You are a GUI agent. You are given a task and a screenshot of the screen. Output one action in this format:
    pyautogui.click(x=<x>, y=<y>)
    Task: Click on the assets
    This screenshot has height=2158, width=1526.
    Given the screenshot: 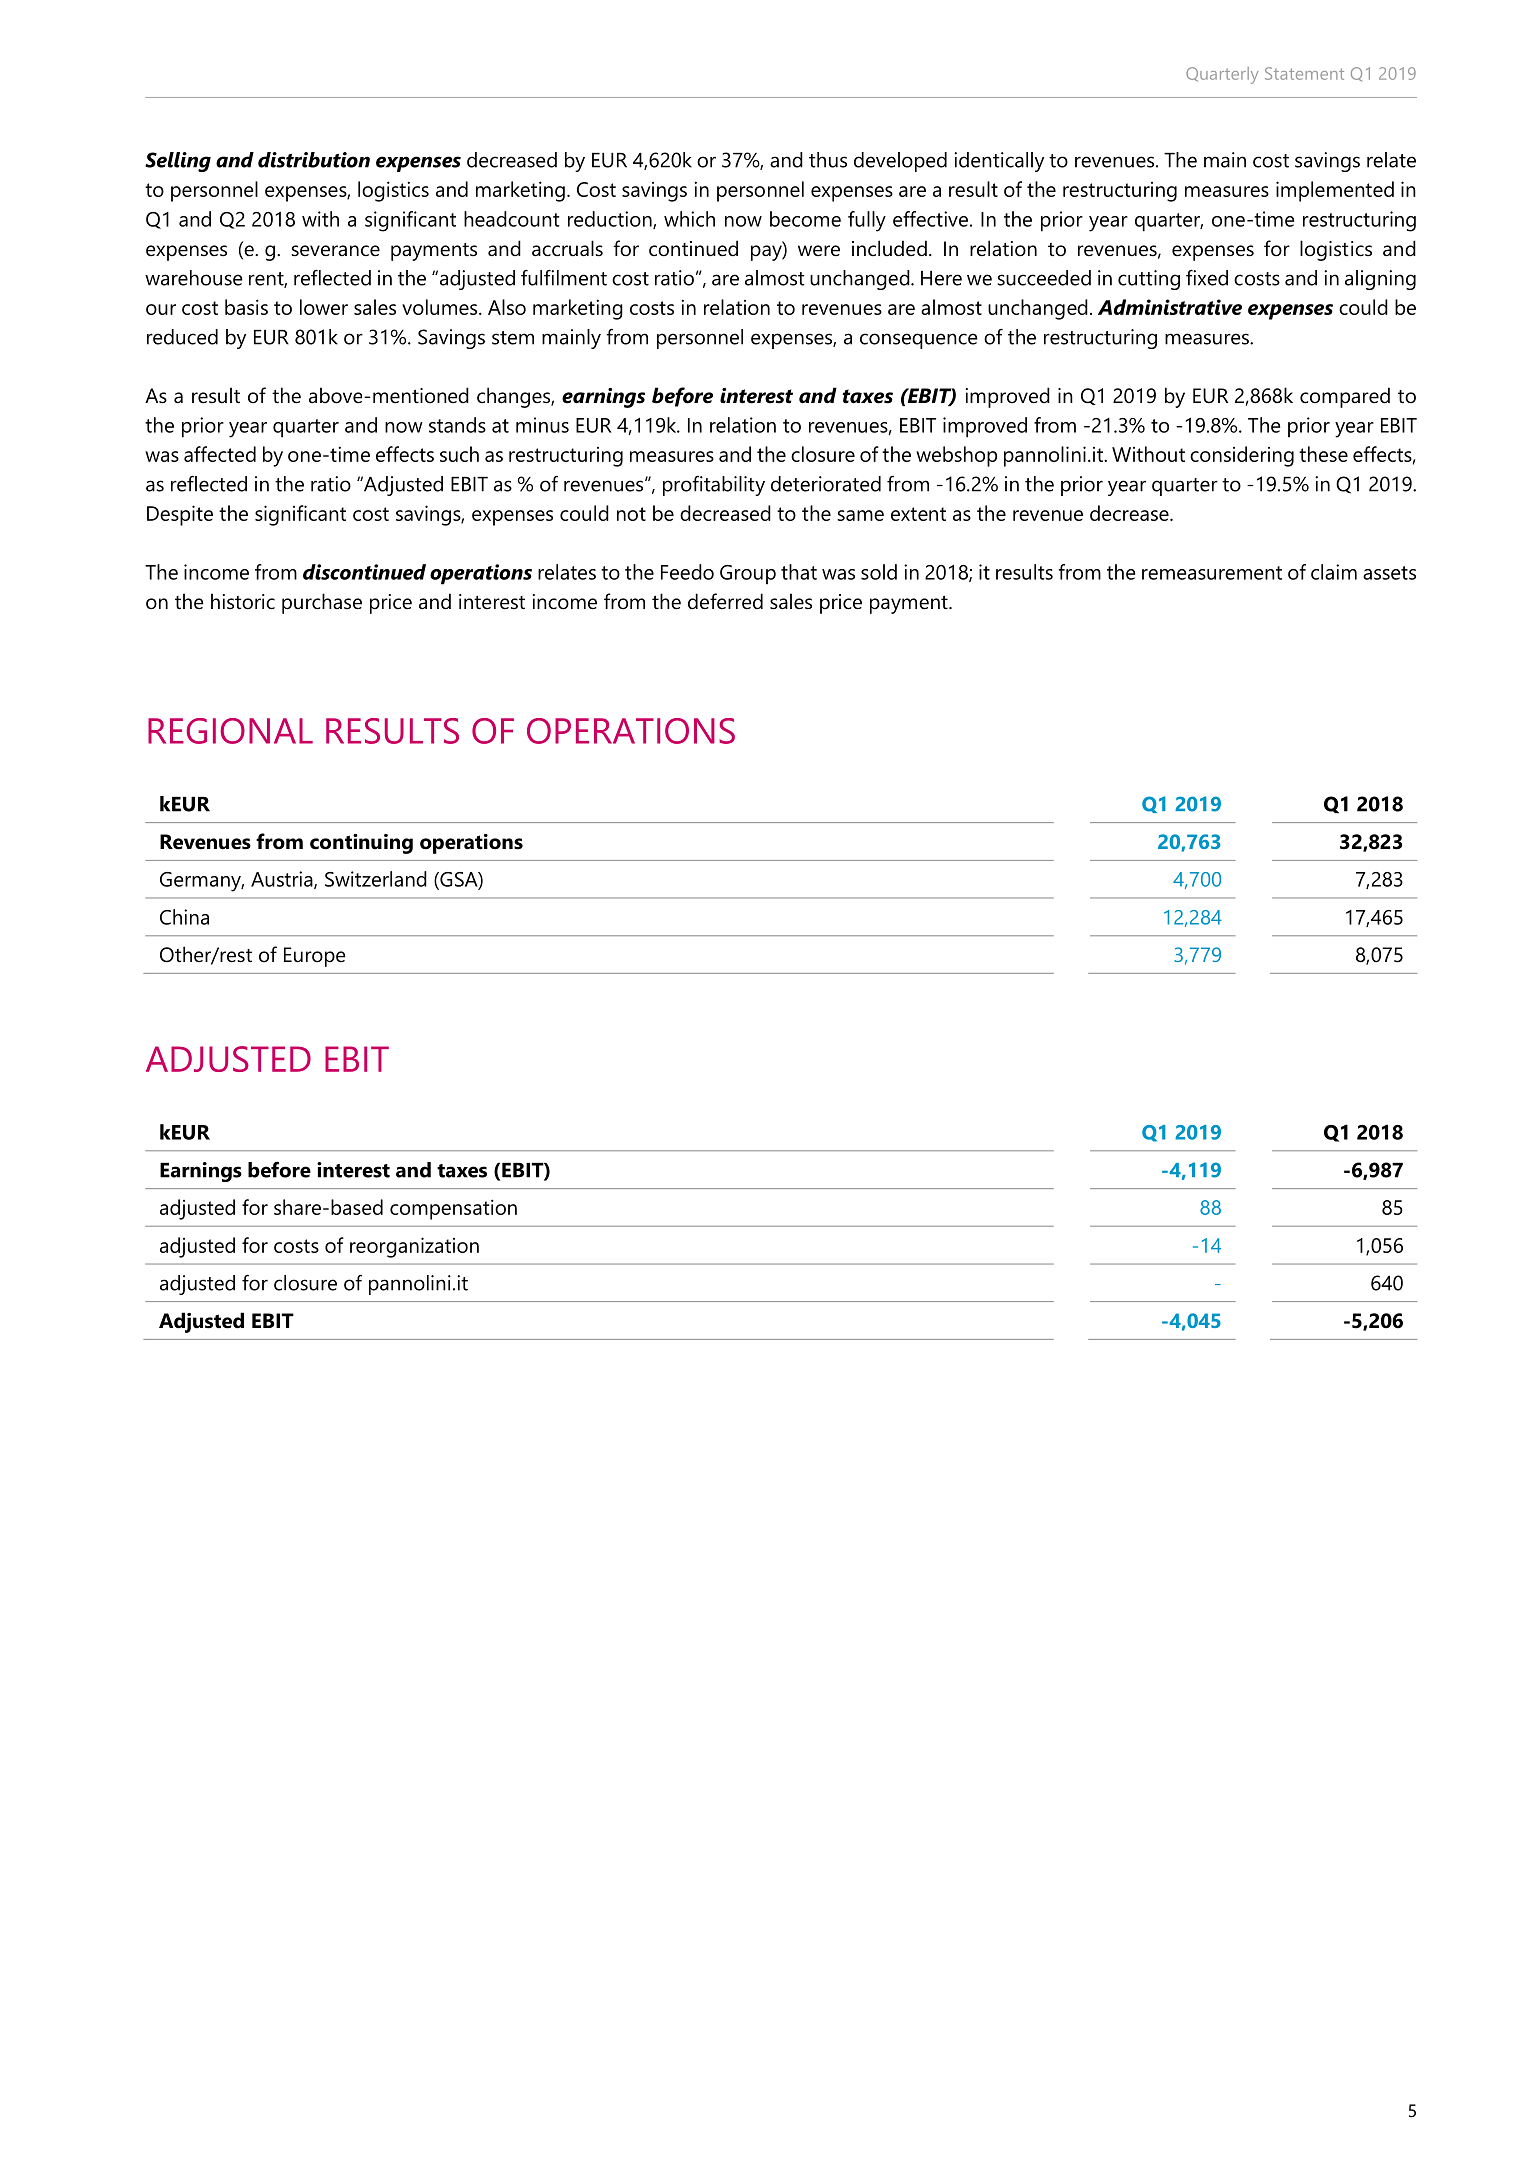 What is the action you would take?
    pyautogui.click(x=1389, y=573)
